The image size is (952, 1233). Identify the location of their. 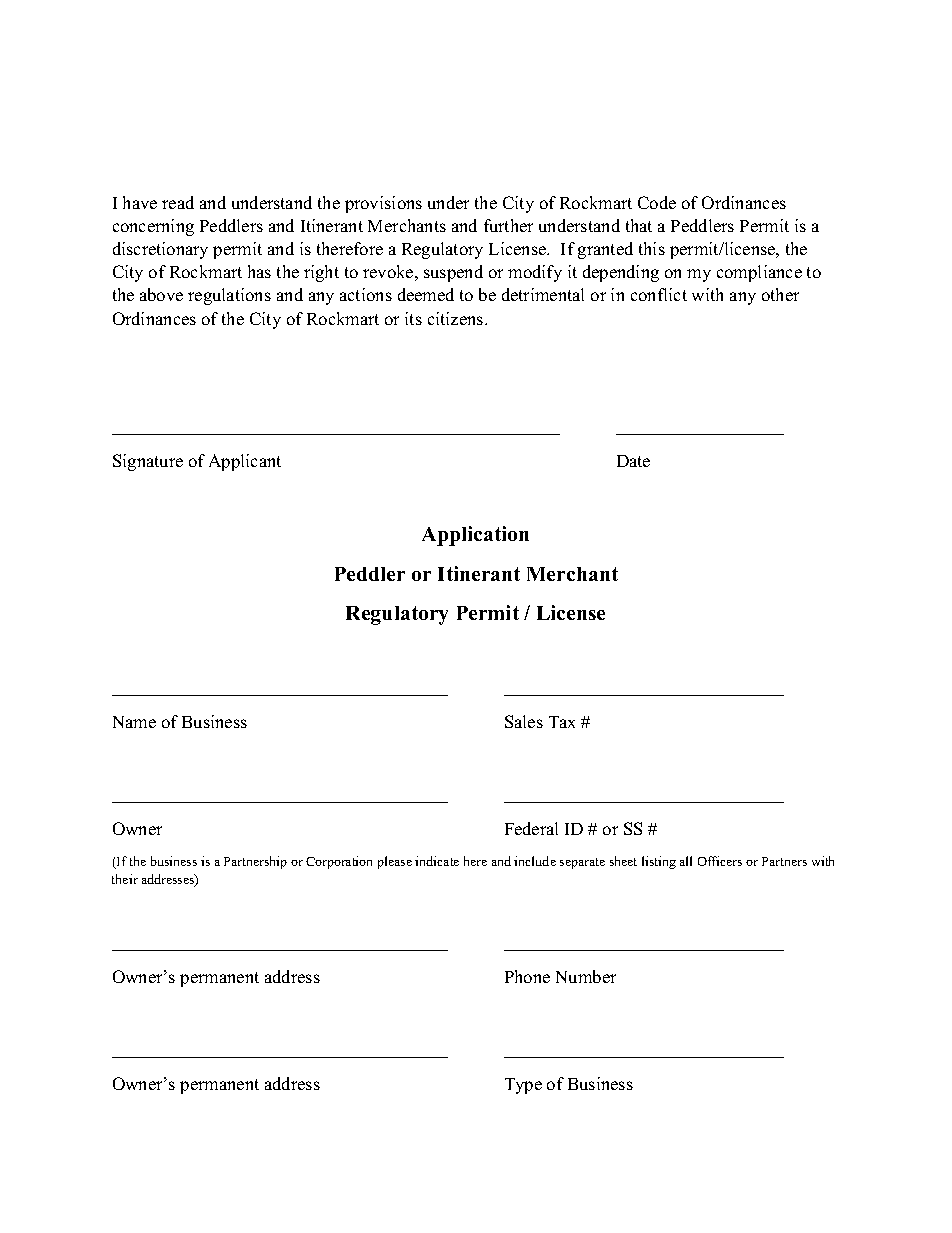
(125, 879).
